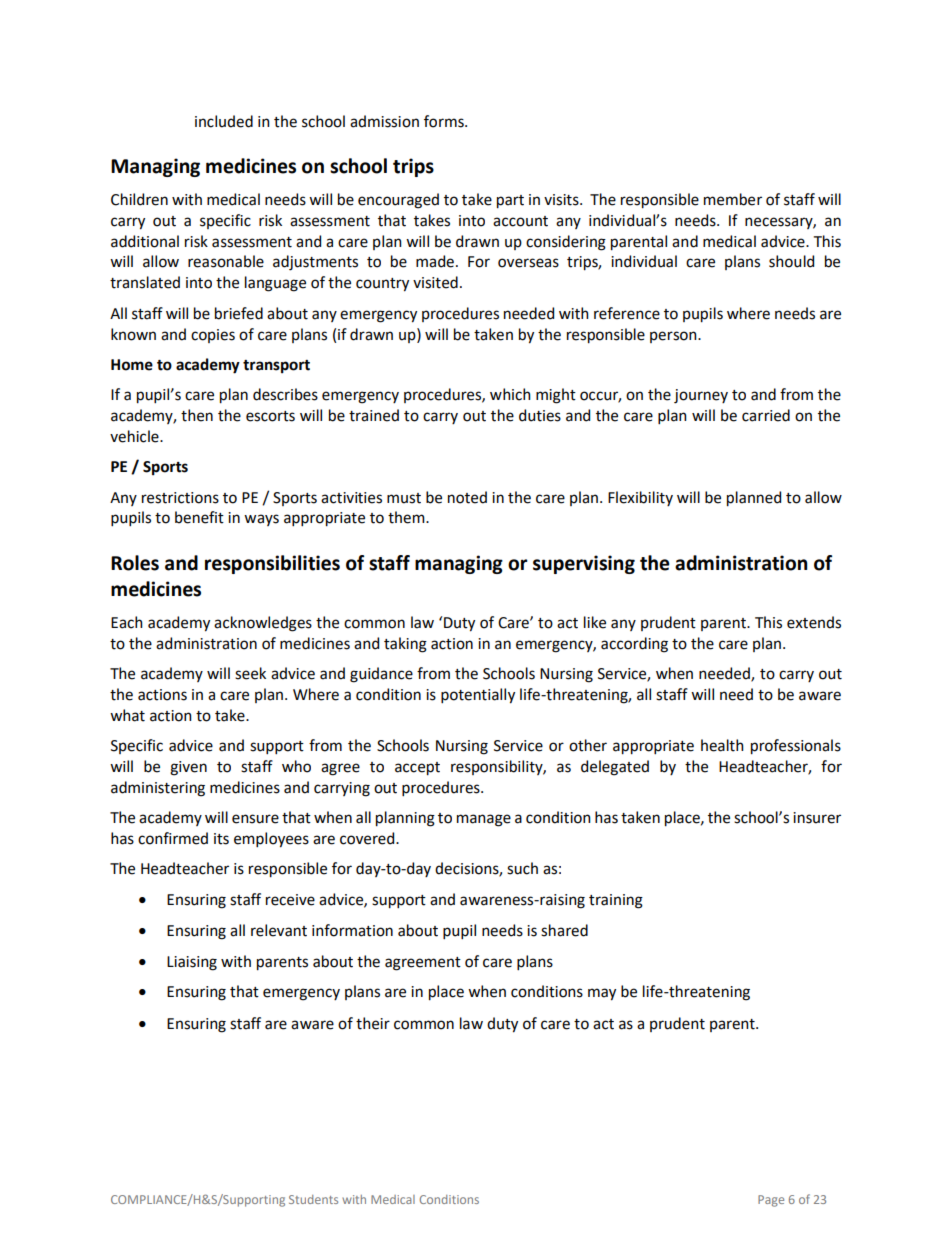 The width and height of the image is (952, 1233). What do you see at coordinates (373, 1023) in the image?
I see `their` at bounding box center [373, 1023].
